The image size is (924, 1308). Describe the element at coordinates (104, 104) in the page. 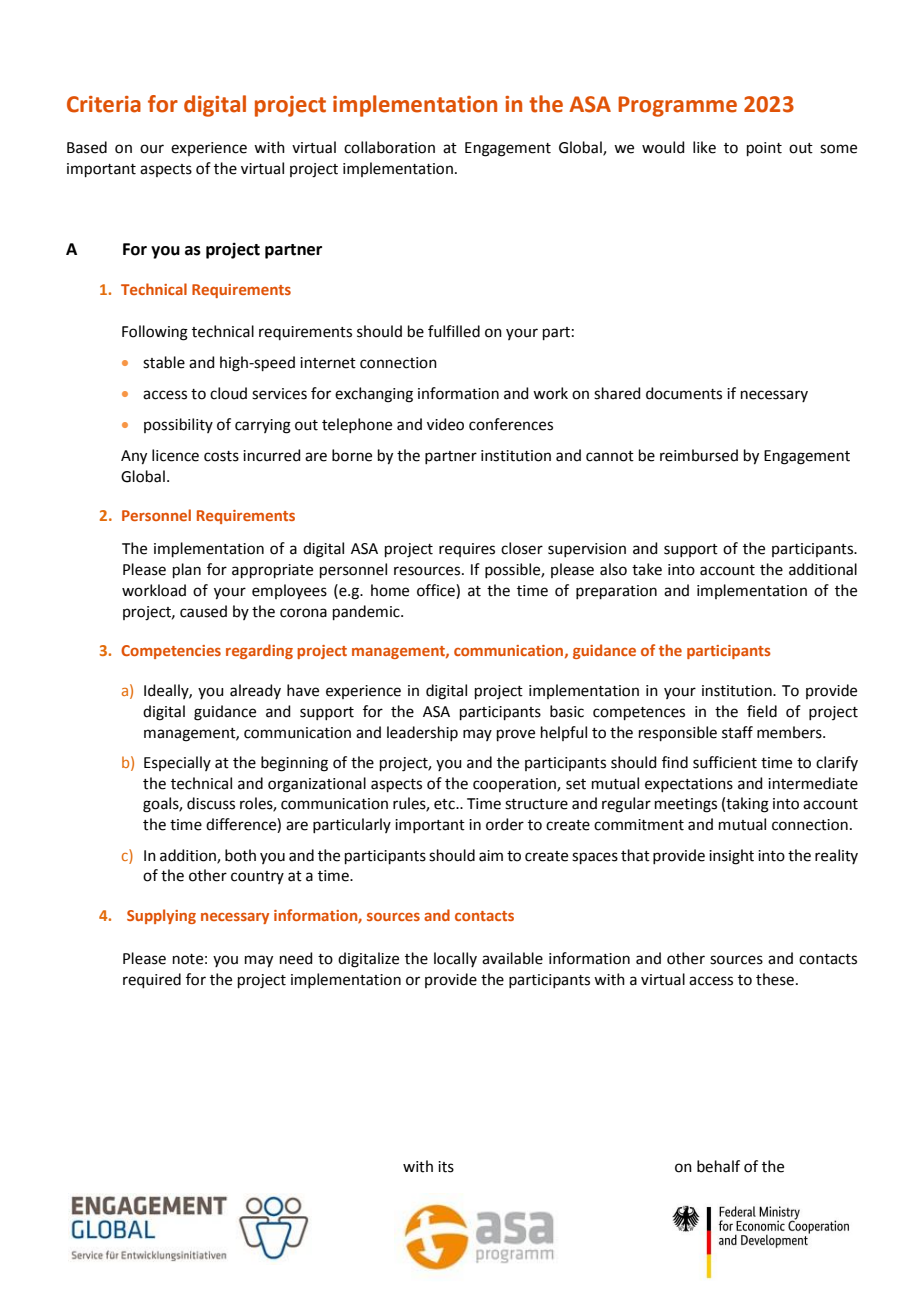

I see `Criteria` at that location.
